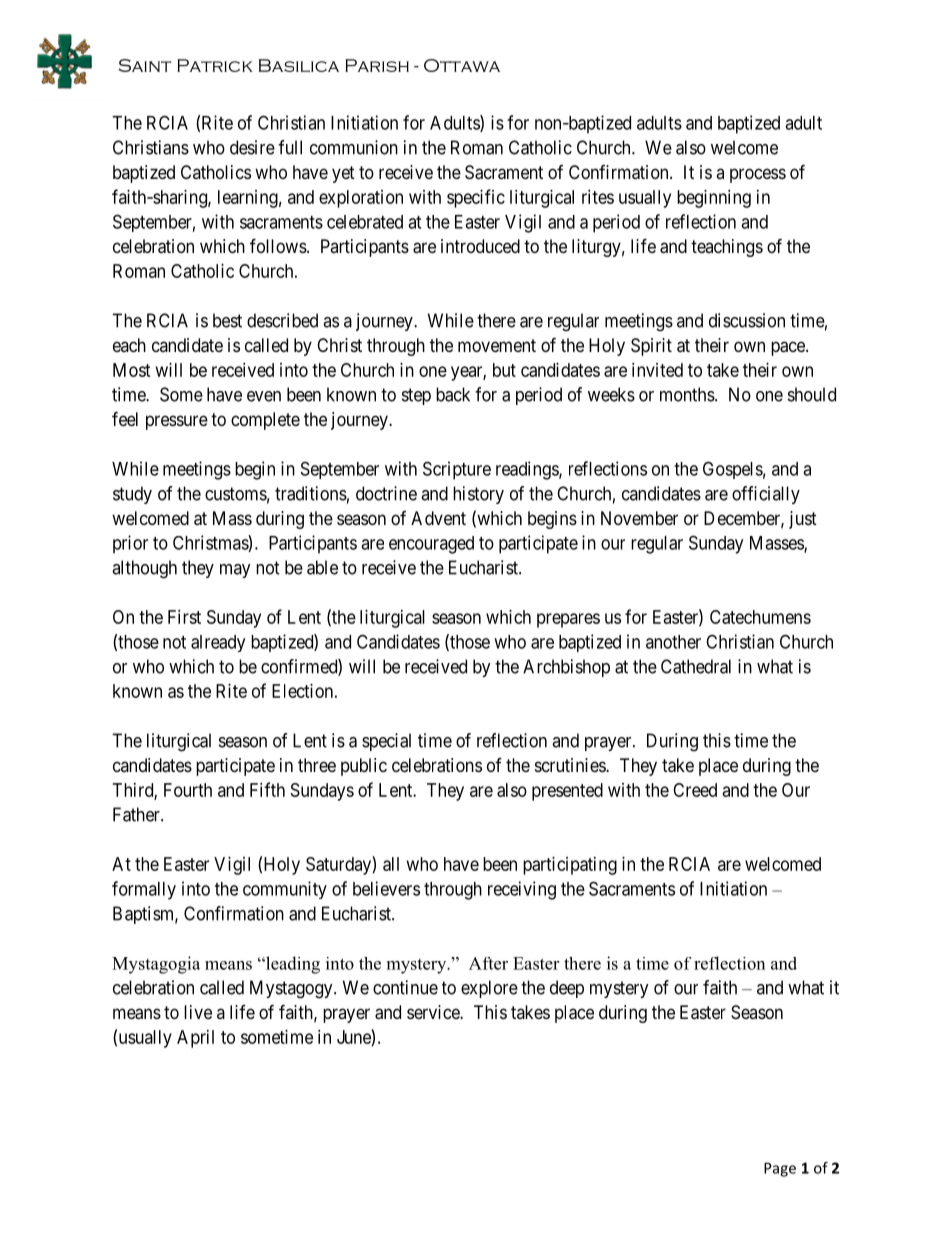 Image resolution: width=952 pixels, height=1233 pixels. What do you see at coordinates (457, 470) in the image?
I see `Scripture` at bounding box center [457, 470].
